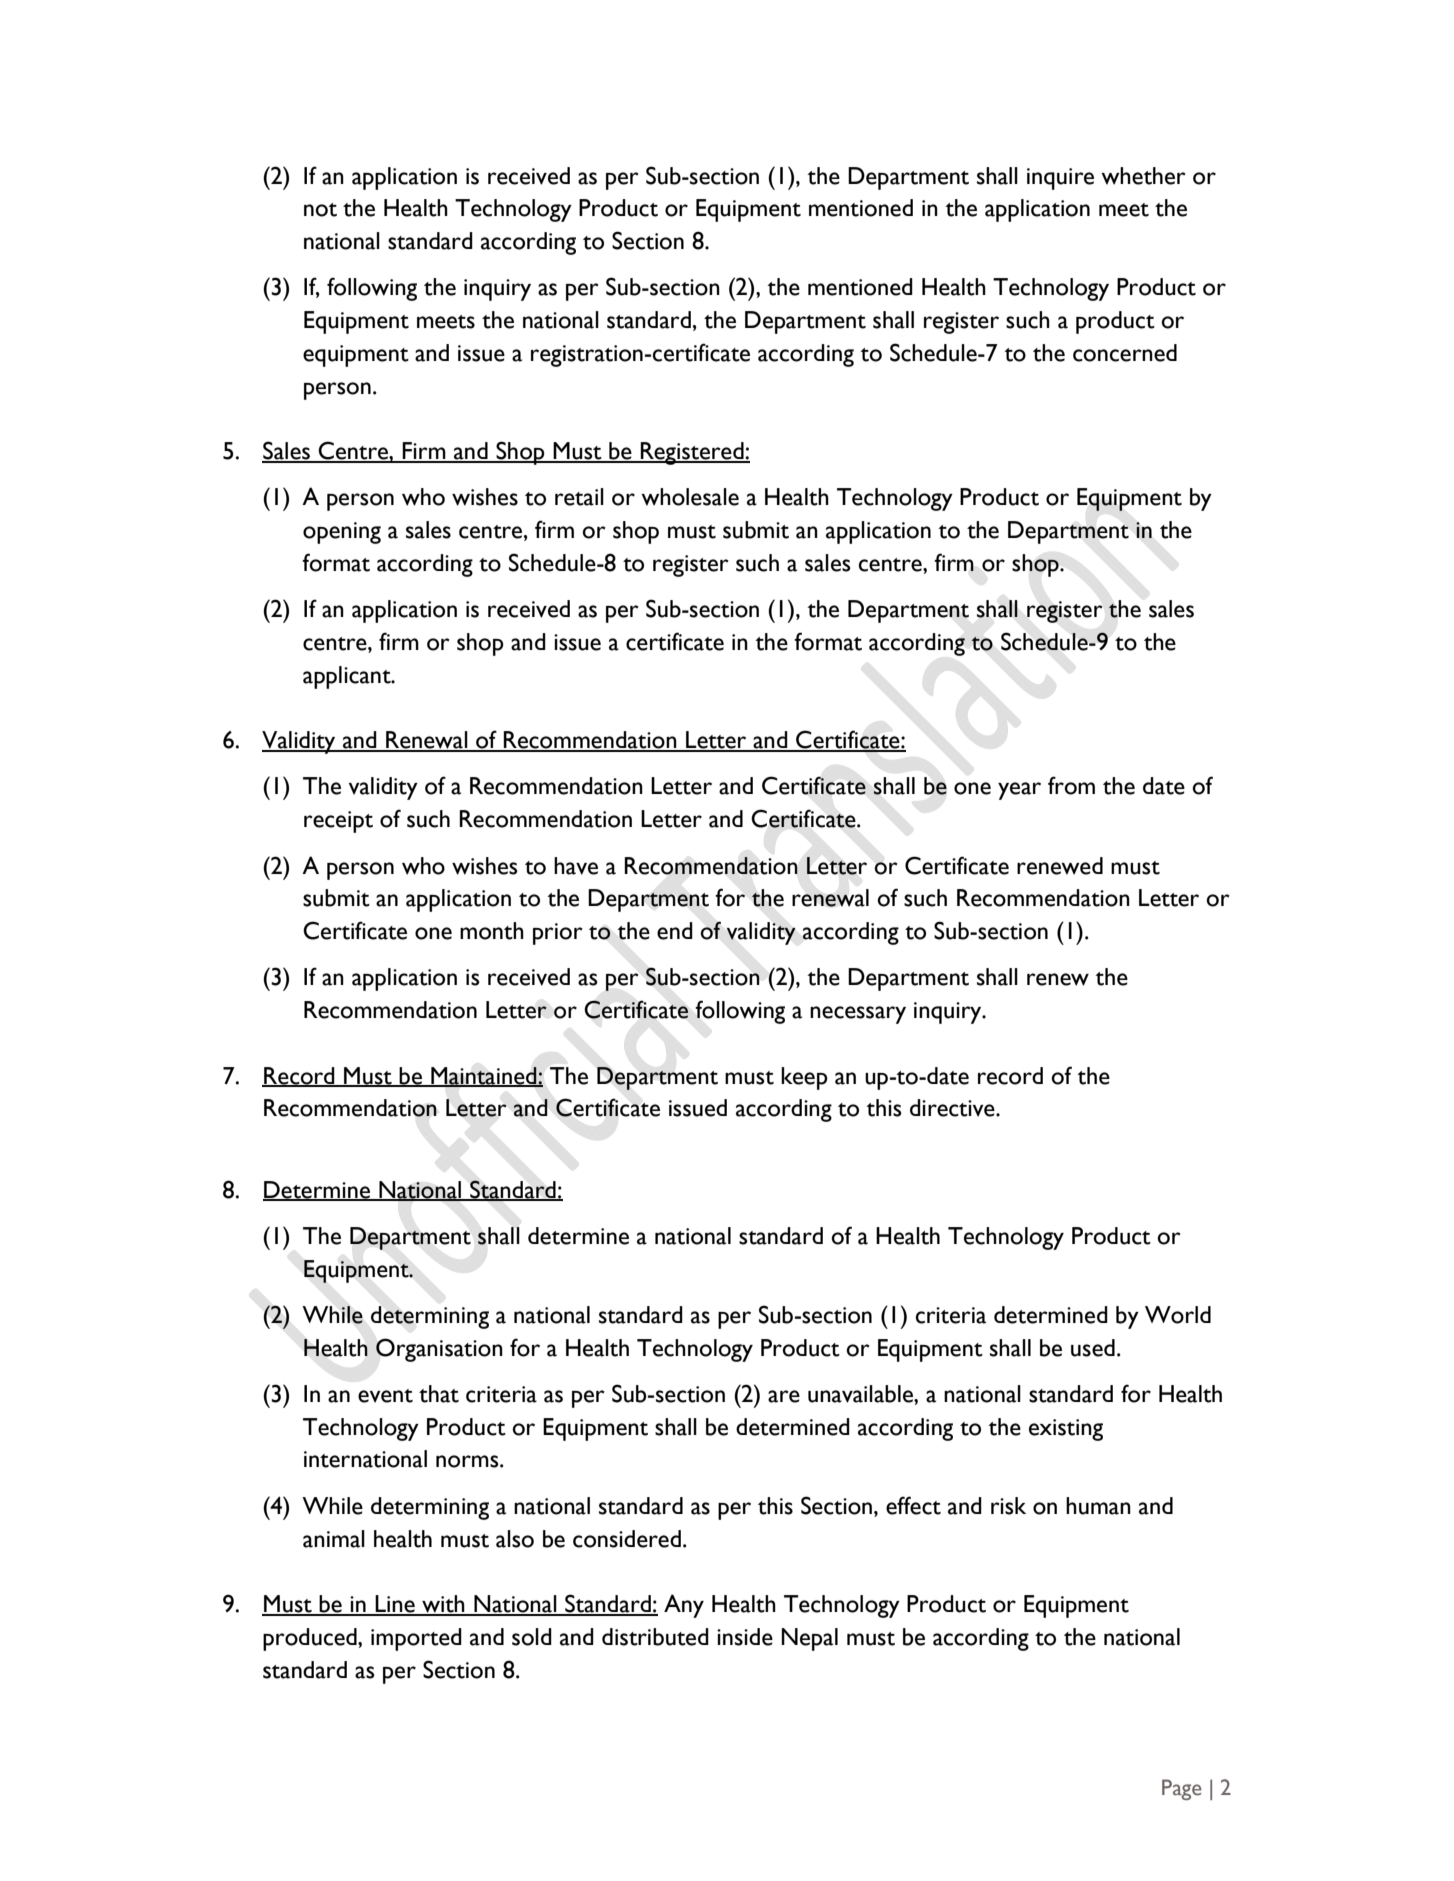  I want to click on not, so click(320, 210).
